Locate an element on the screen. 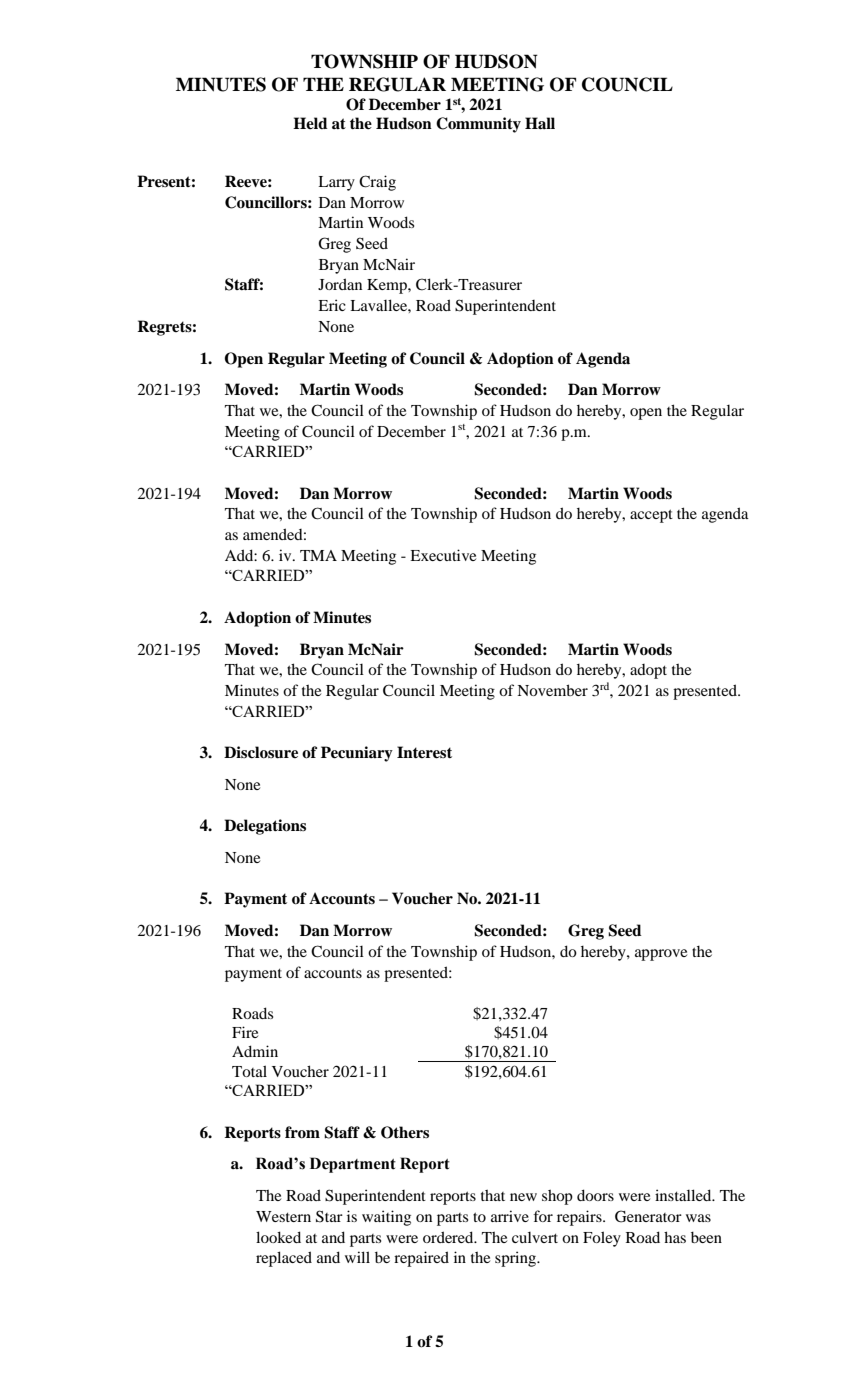 The height and width of the screenshot is (1400, 849). Delegations is located at coordinates (265, 827).
